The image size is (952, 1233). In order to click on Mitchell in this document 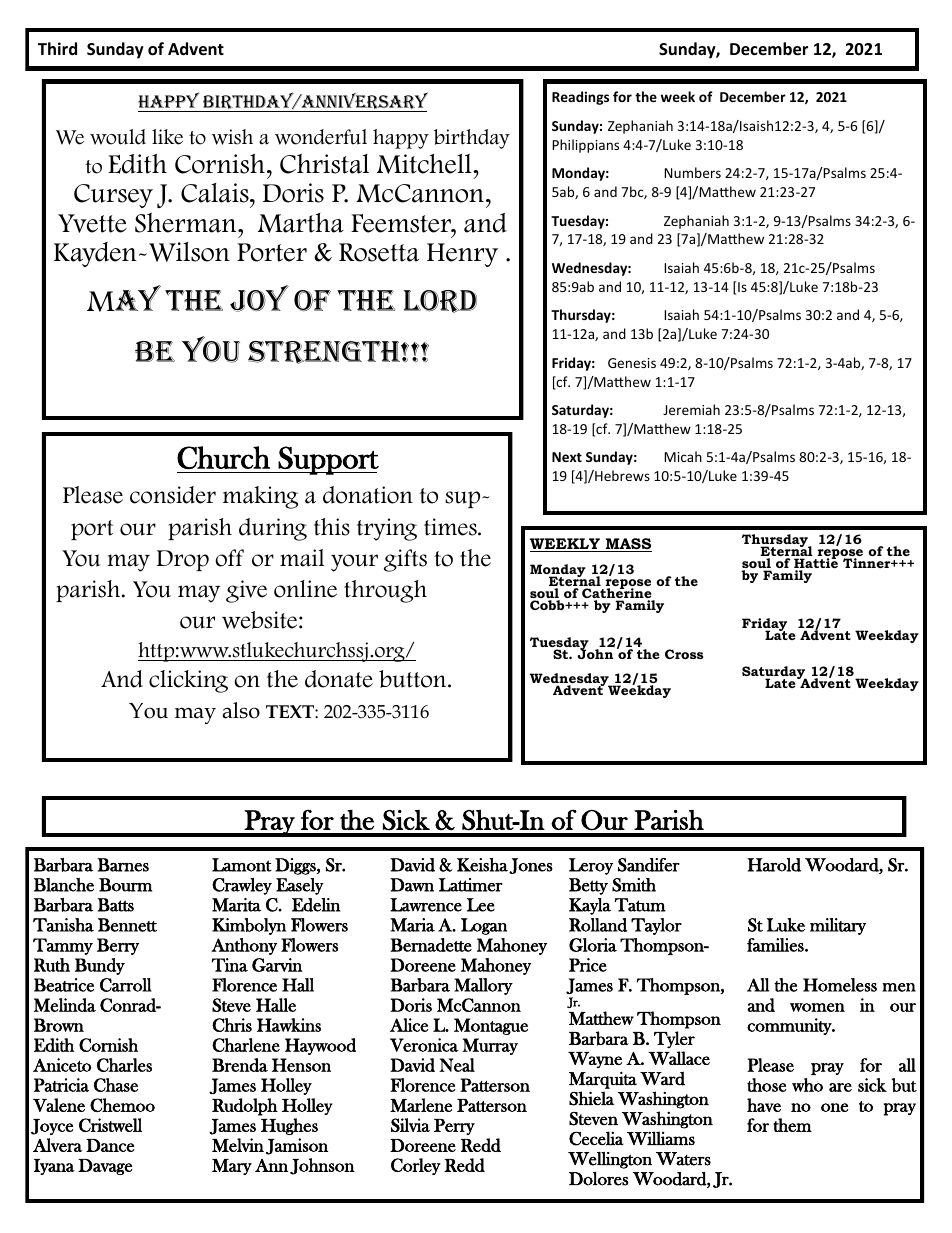, I will do `click(425, 164)`.
